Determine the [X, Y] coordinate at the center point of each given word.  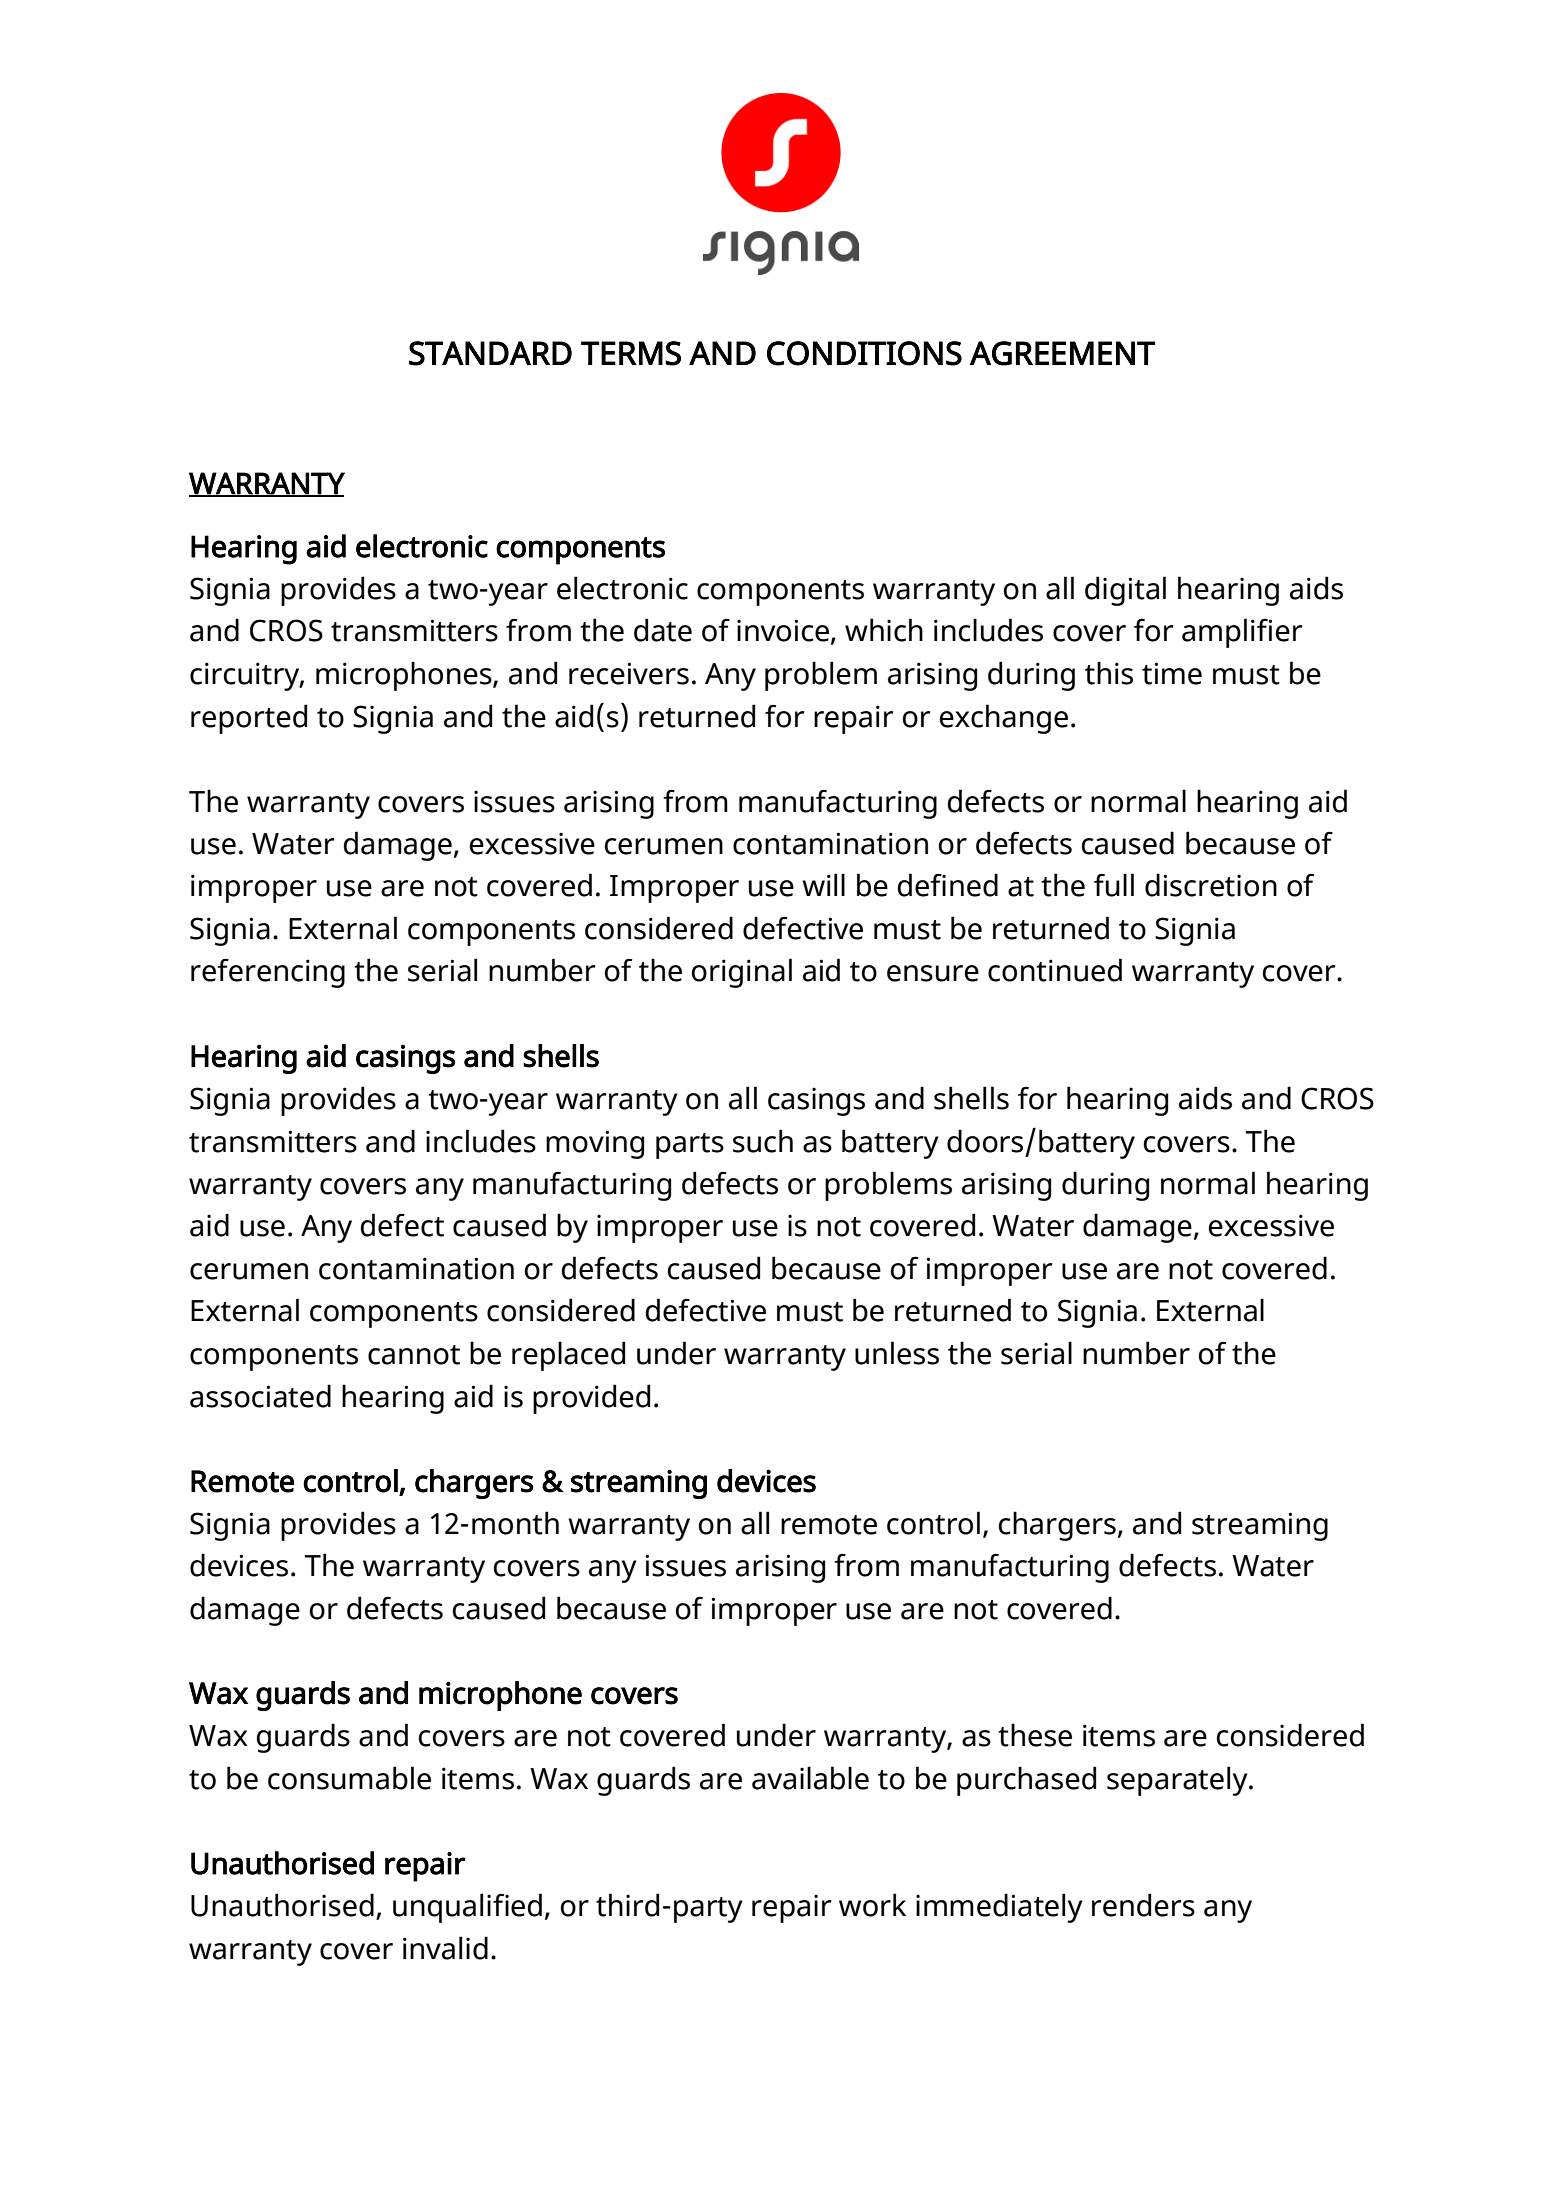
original [742, 973]
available [810, 1778]
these [1035, 1735]
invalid [445, 1948]
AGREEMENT [1062, 353]
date [663, 630]
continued [1055, 970]
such [763, 1141]
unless [897, 1353]
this [1109, 673]
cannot [414, 1355]
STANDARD [490, 353]
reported [249, 719]
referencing [268, 973]
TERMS [631, 353]
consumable [349, 1778]
